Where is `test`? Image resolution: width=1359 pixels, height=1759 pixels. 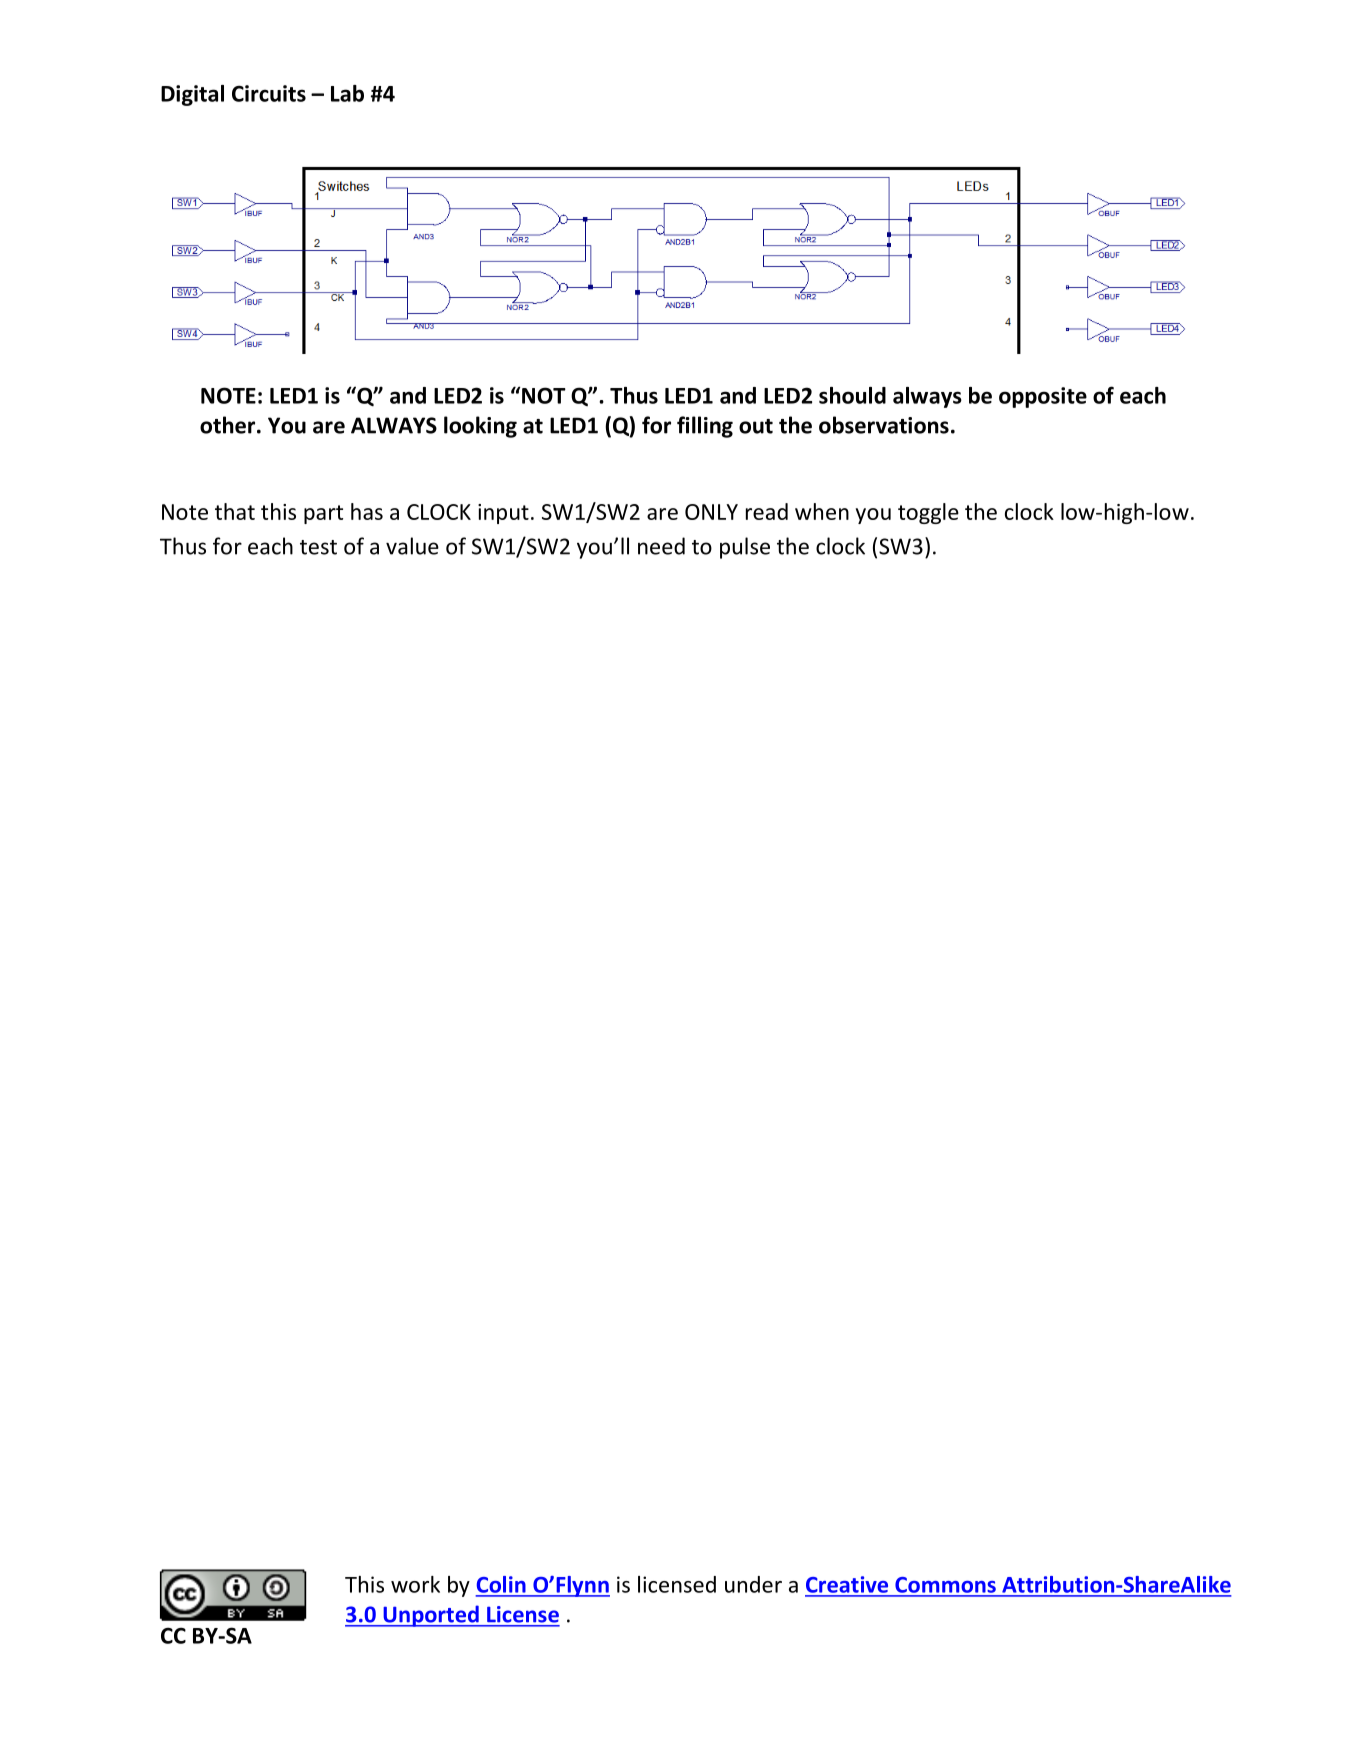 test is located at coordinates (318, 547).
